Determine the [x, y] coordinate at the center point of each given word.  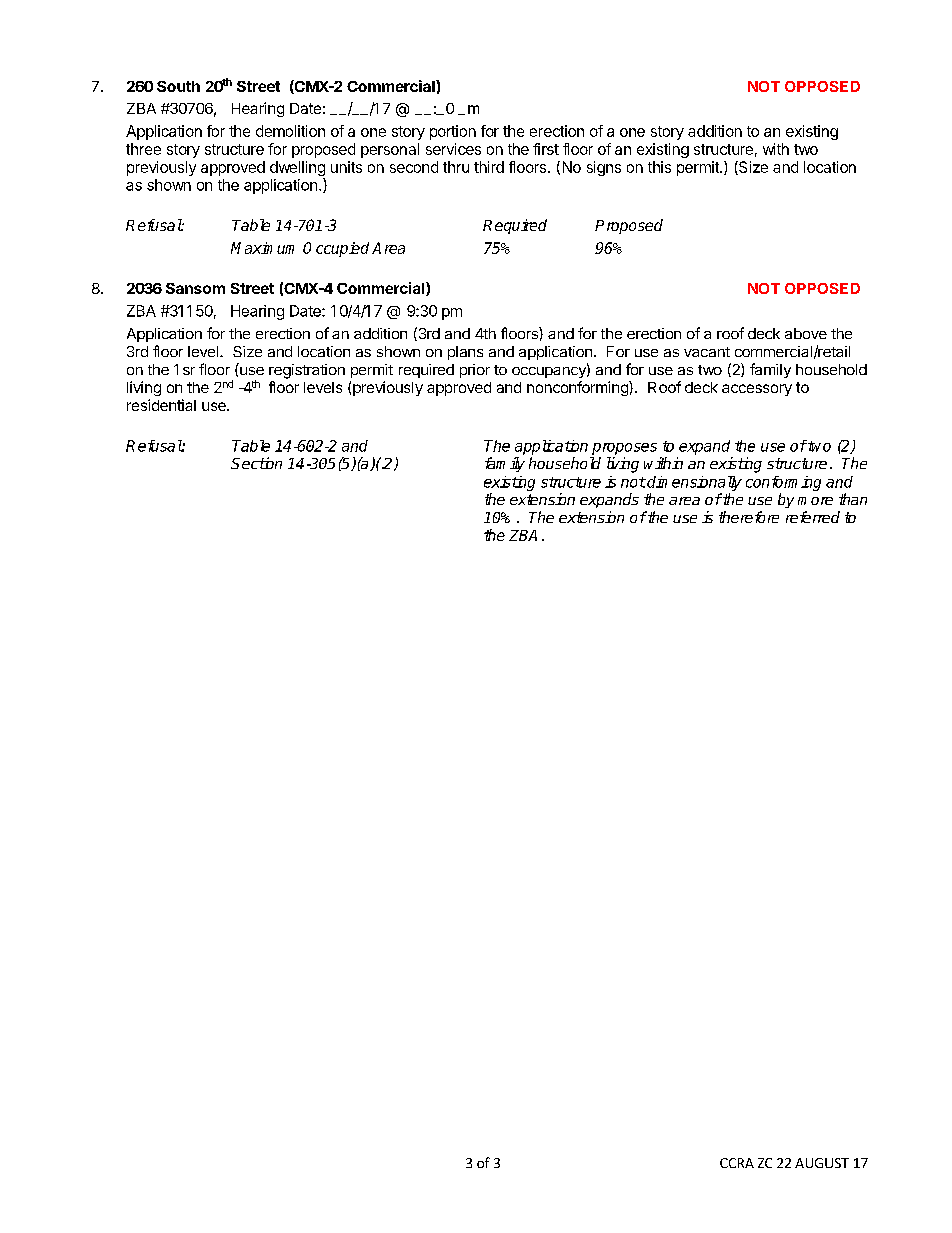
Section [256, 463]
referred [813, 517]
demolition [290, 131]
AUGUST [822, 1163]
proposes [624, 449]
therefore [749, 517]
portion [453, 132]
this [659, 167]
